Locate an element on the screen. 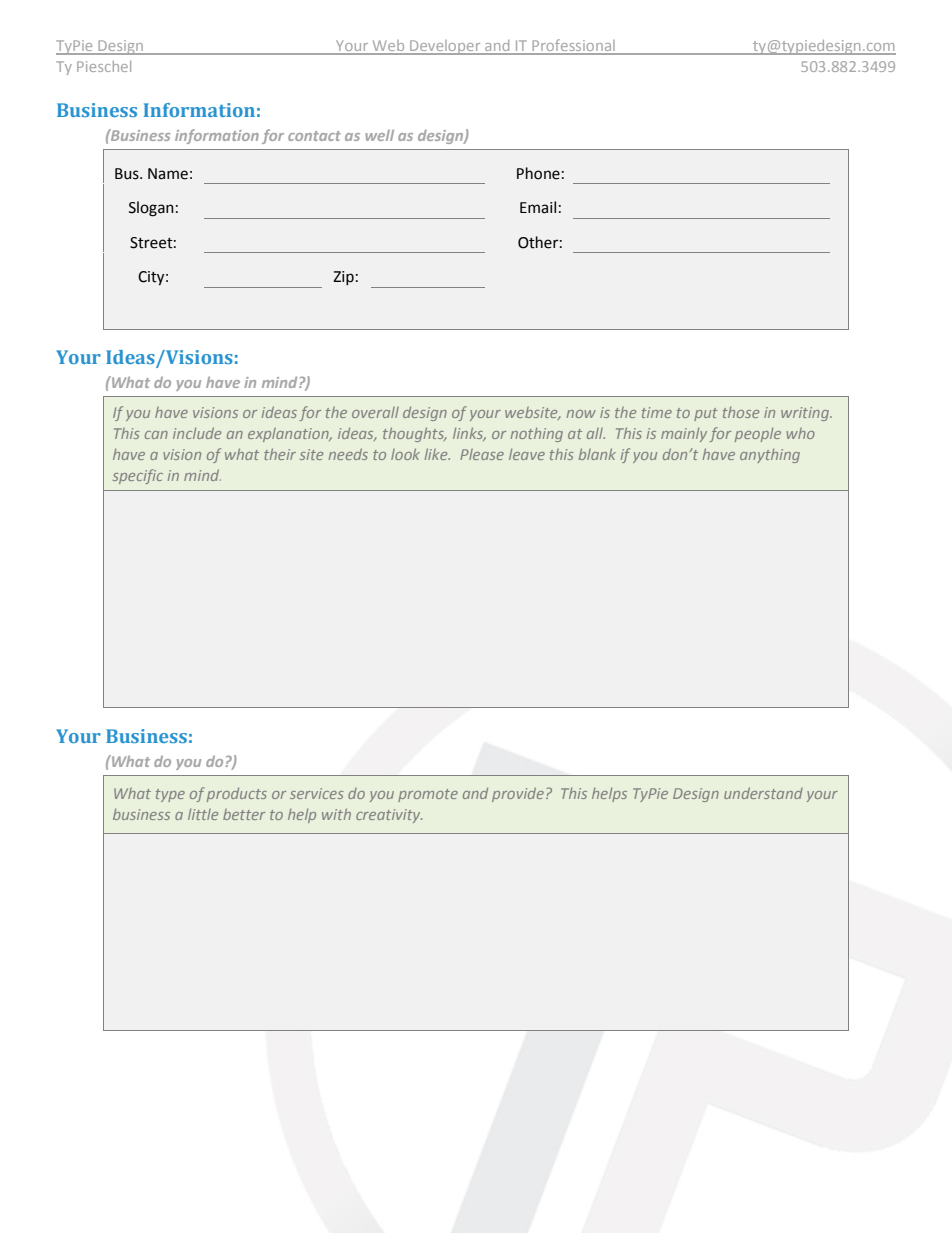 The height and width of the screenshot is (1233, 952). contact is located at coordinates (314, 136).
